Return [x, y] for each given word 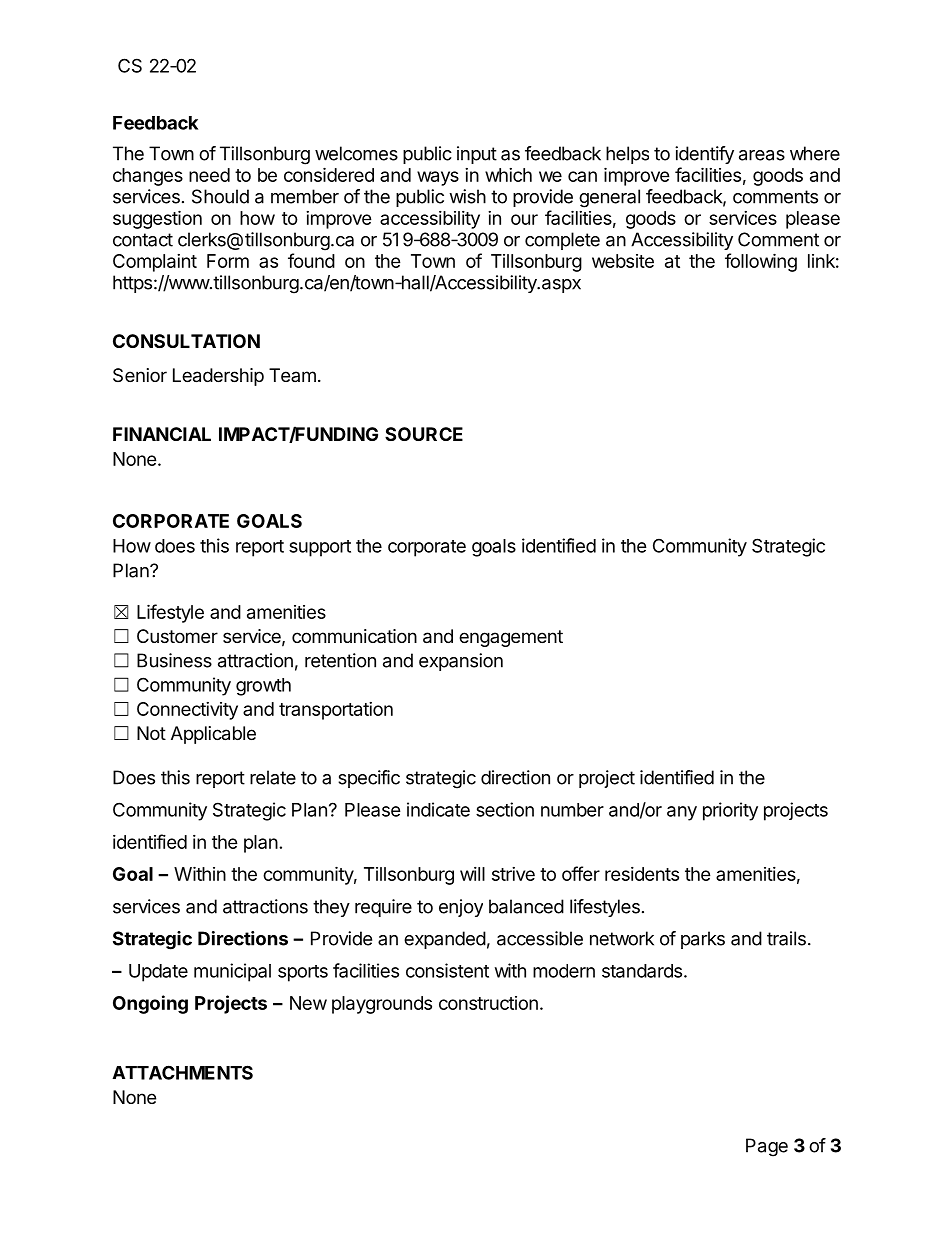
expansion [461, 662]
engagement [511, 638]
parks [703, 940]
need [209, 175]
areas [762, 155]
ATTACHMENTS [182, 1072]
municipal [232, 972]
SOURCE [424, 434]
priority [730, 811]
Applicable [213, 735]
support [320, 548]
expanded [445, 940]
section [505, 809]
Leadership [218, 377]
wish [467, 196]
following [761, 262]
